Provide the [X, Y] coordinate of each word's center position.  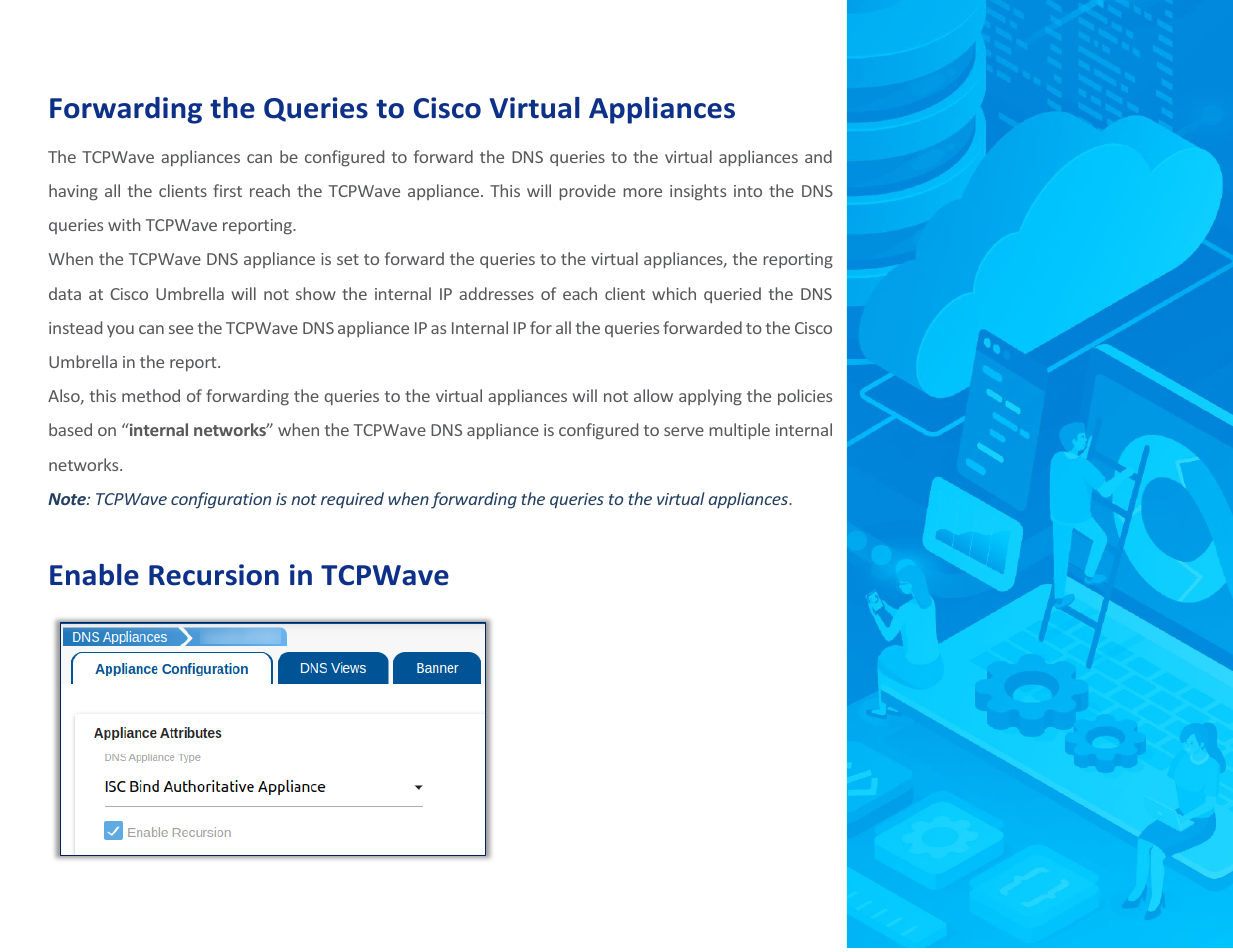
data [65, 293]
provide [587, 192]
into [748, 191]
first [227, 190]
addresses [496, 293]
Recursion [214, 575]
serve [684, 431]
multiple [739, 431]
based [70, 429]
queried [732, 295]
